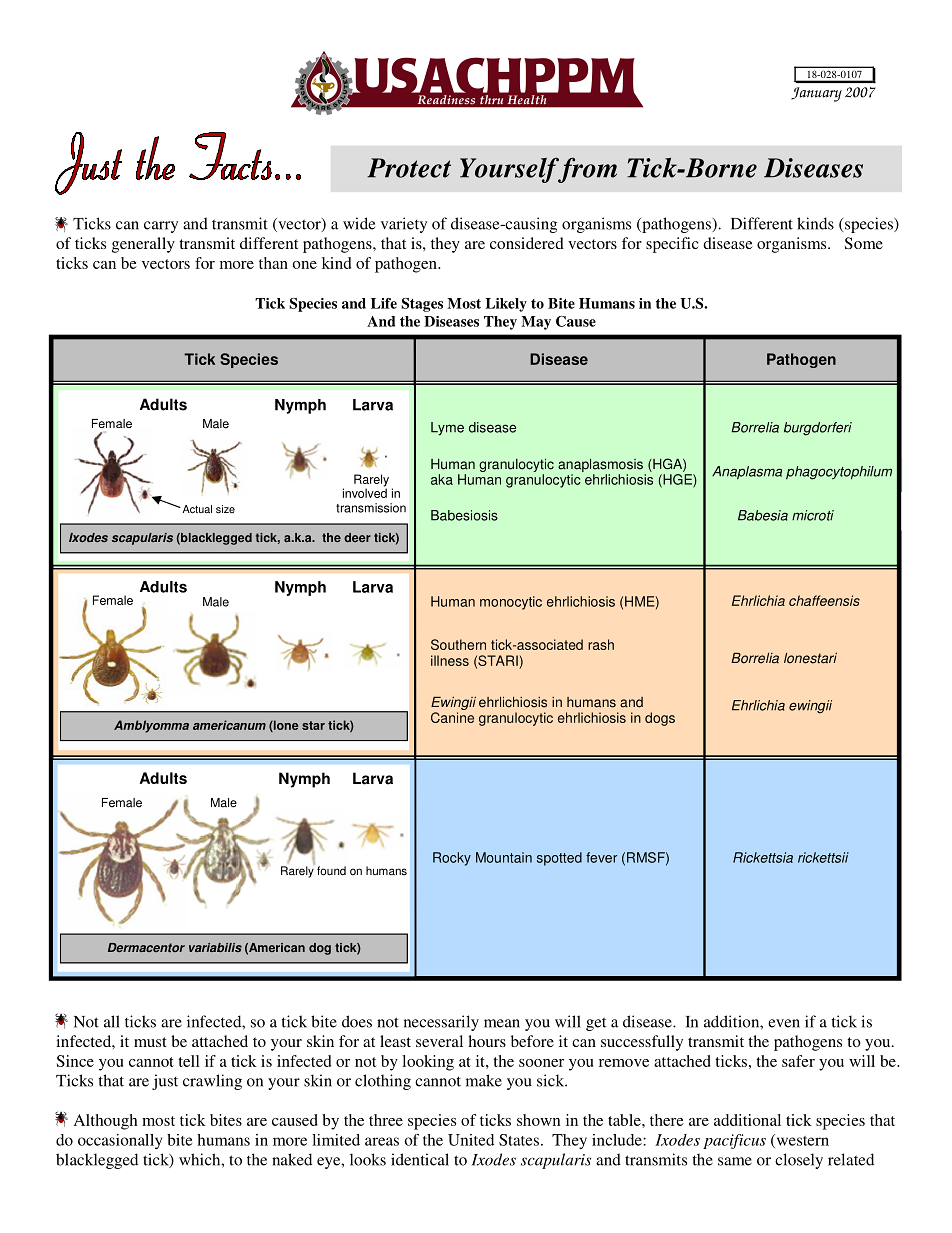  I want to click on carry, so click(161, 227).
